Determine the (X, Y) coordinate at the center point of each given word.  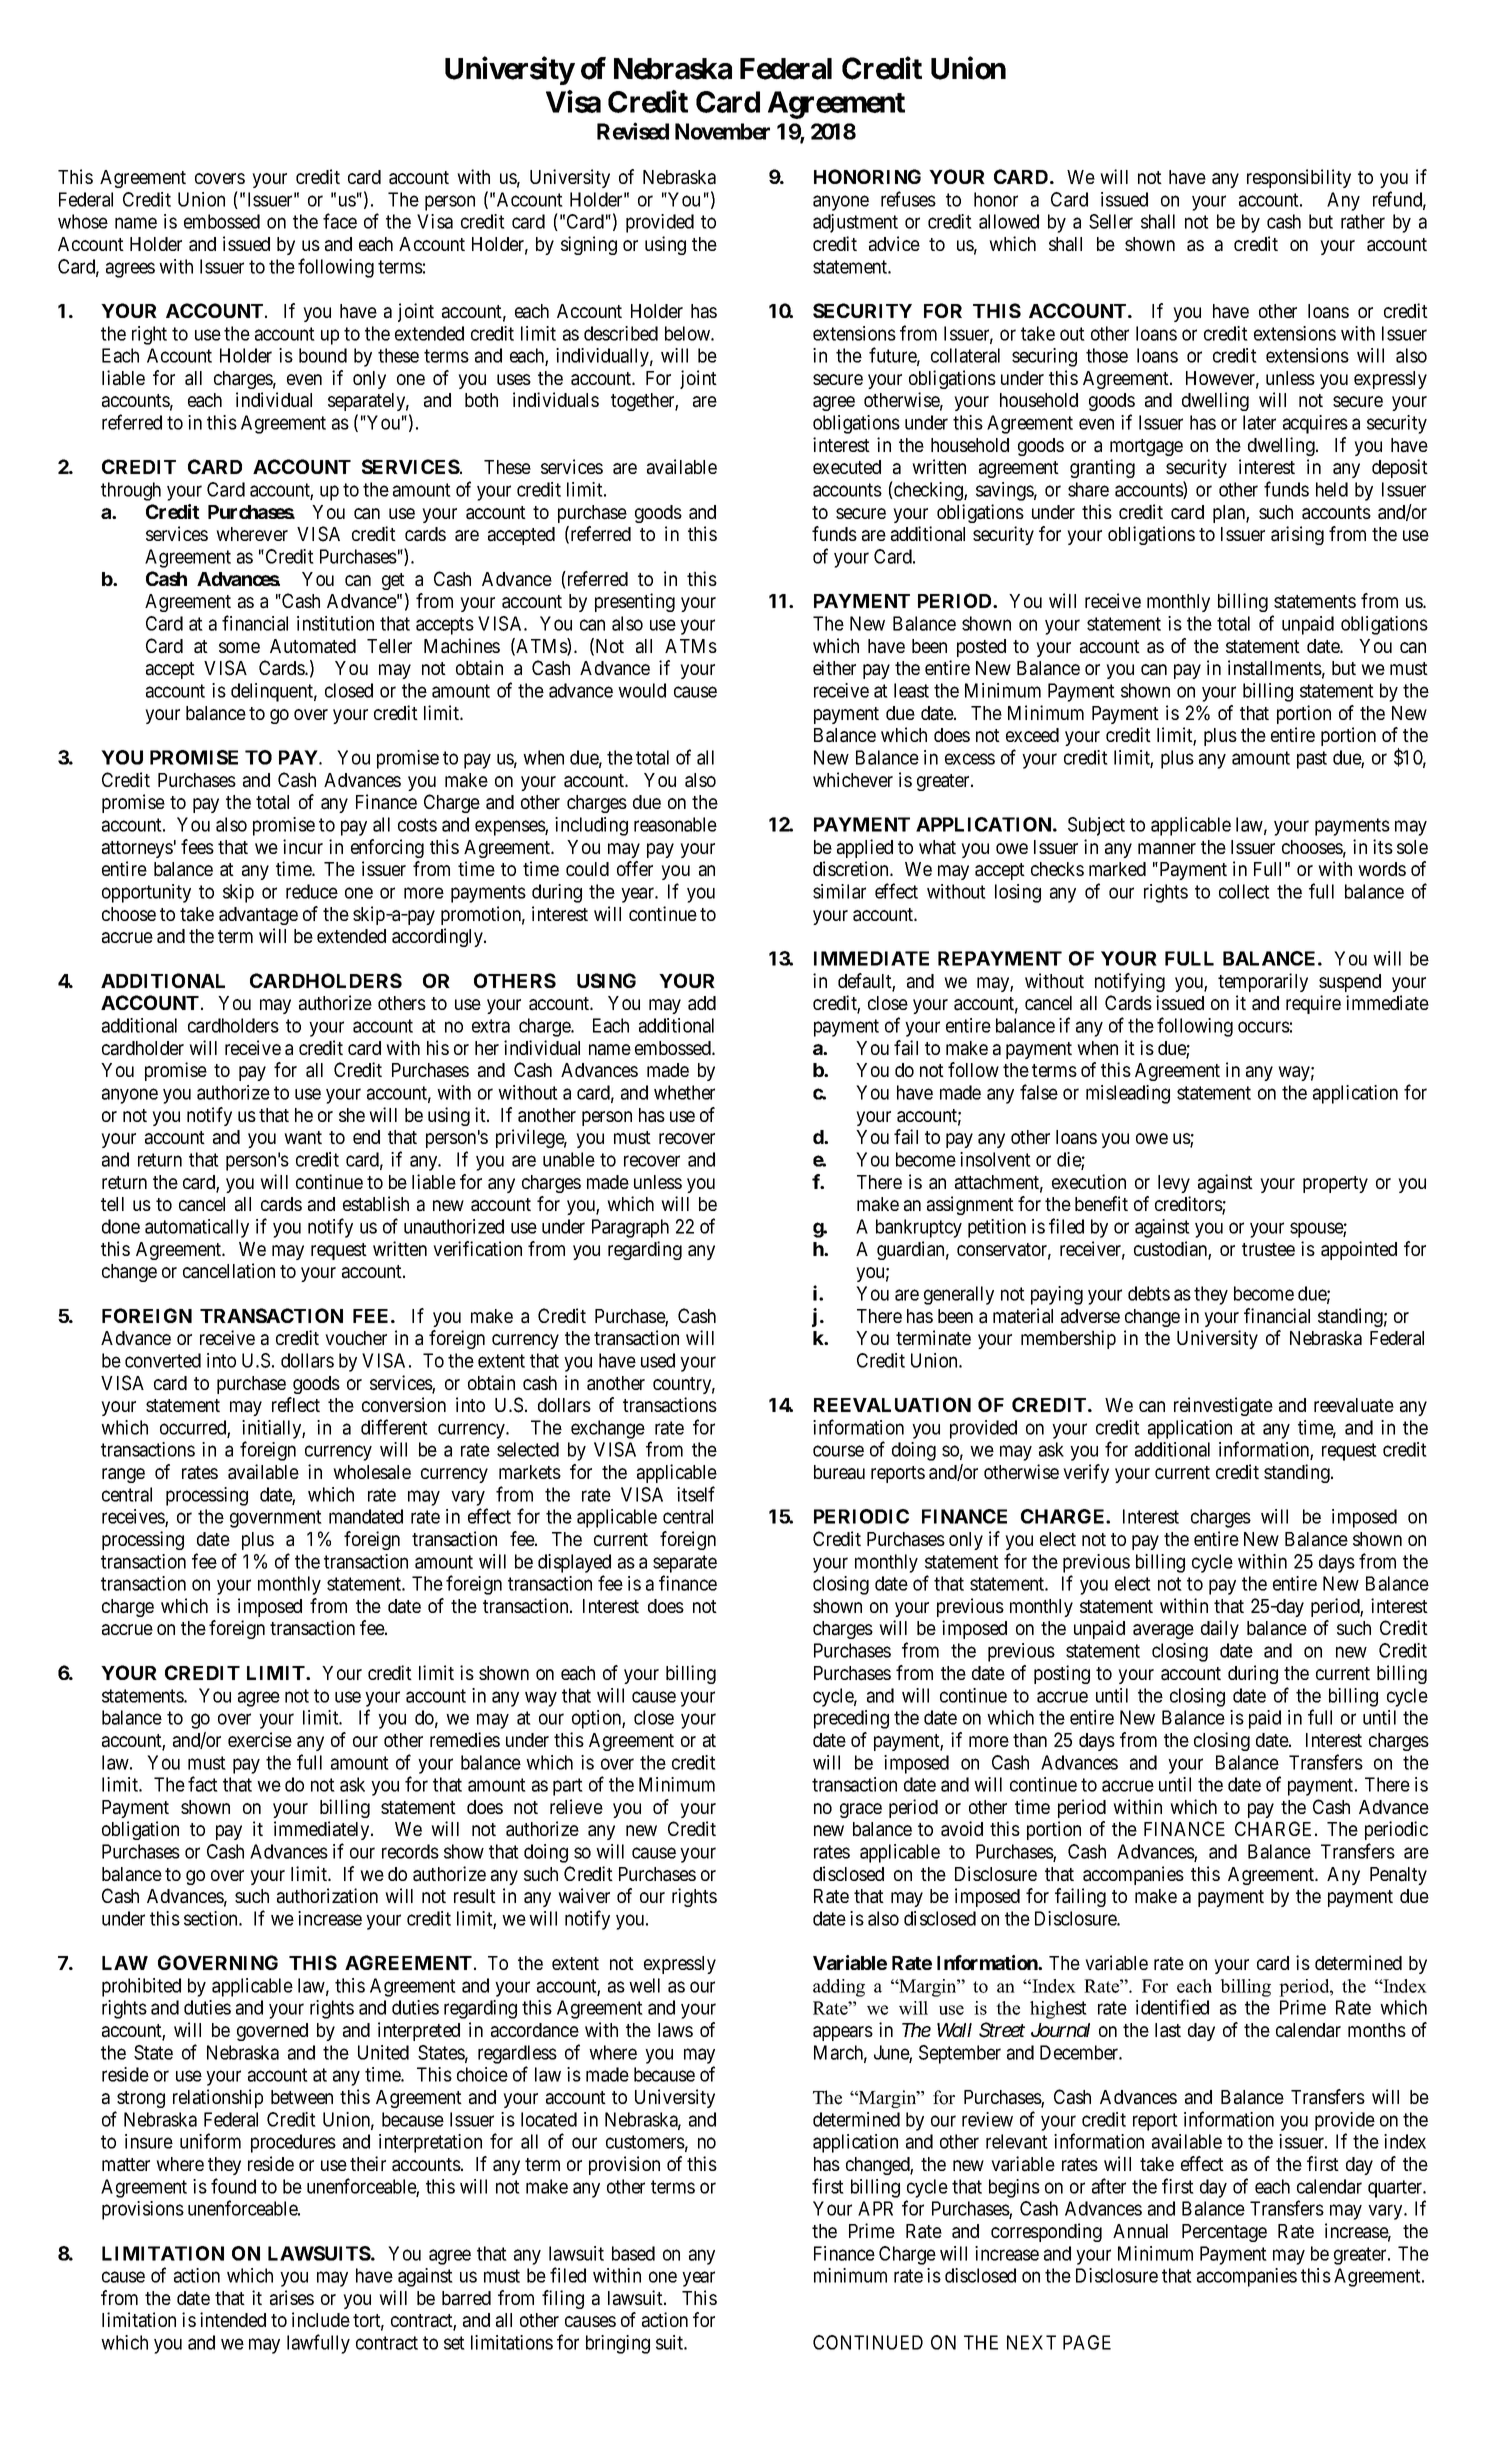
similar (839, 891)
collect (1244, 891)
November (722, 131)
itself (696, 1494)
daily (1220, 1629)
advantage (258, 916)
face (340, 221)
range (123, 1475)
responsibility (1299, 178)
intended (233, 2319)
